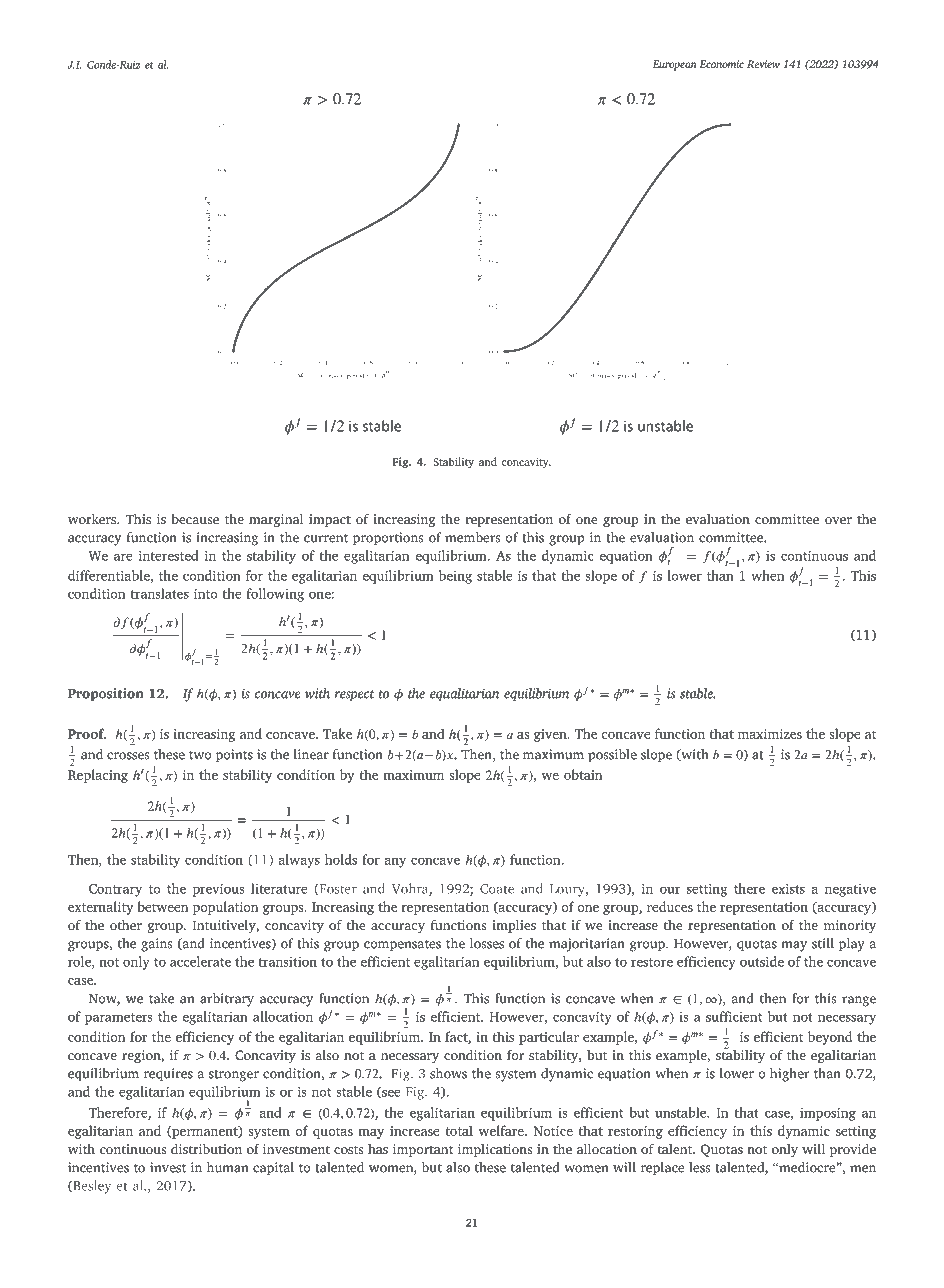 This screenshot has height=1288, width=944. I want to click on given, so click(551, 735).
